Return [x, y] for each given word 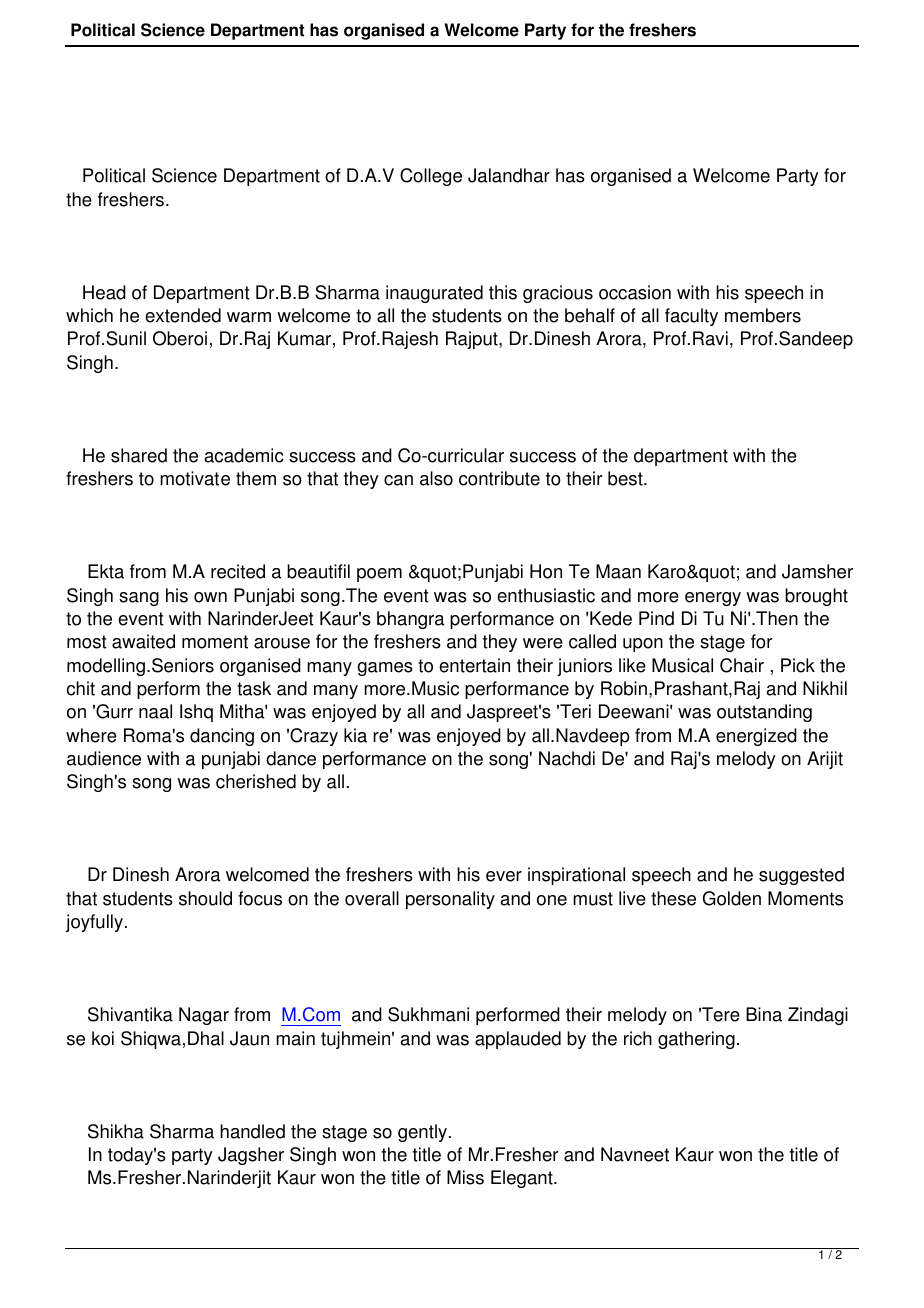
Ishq [196, 713]
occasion [635, 292]
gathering [696, 1040]
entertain [474, 665]
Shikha [116, 1131]
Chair [742, 665]
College [431, 177]
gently [424, 1133]
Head [104, 292]
